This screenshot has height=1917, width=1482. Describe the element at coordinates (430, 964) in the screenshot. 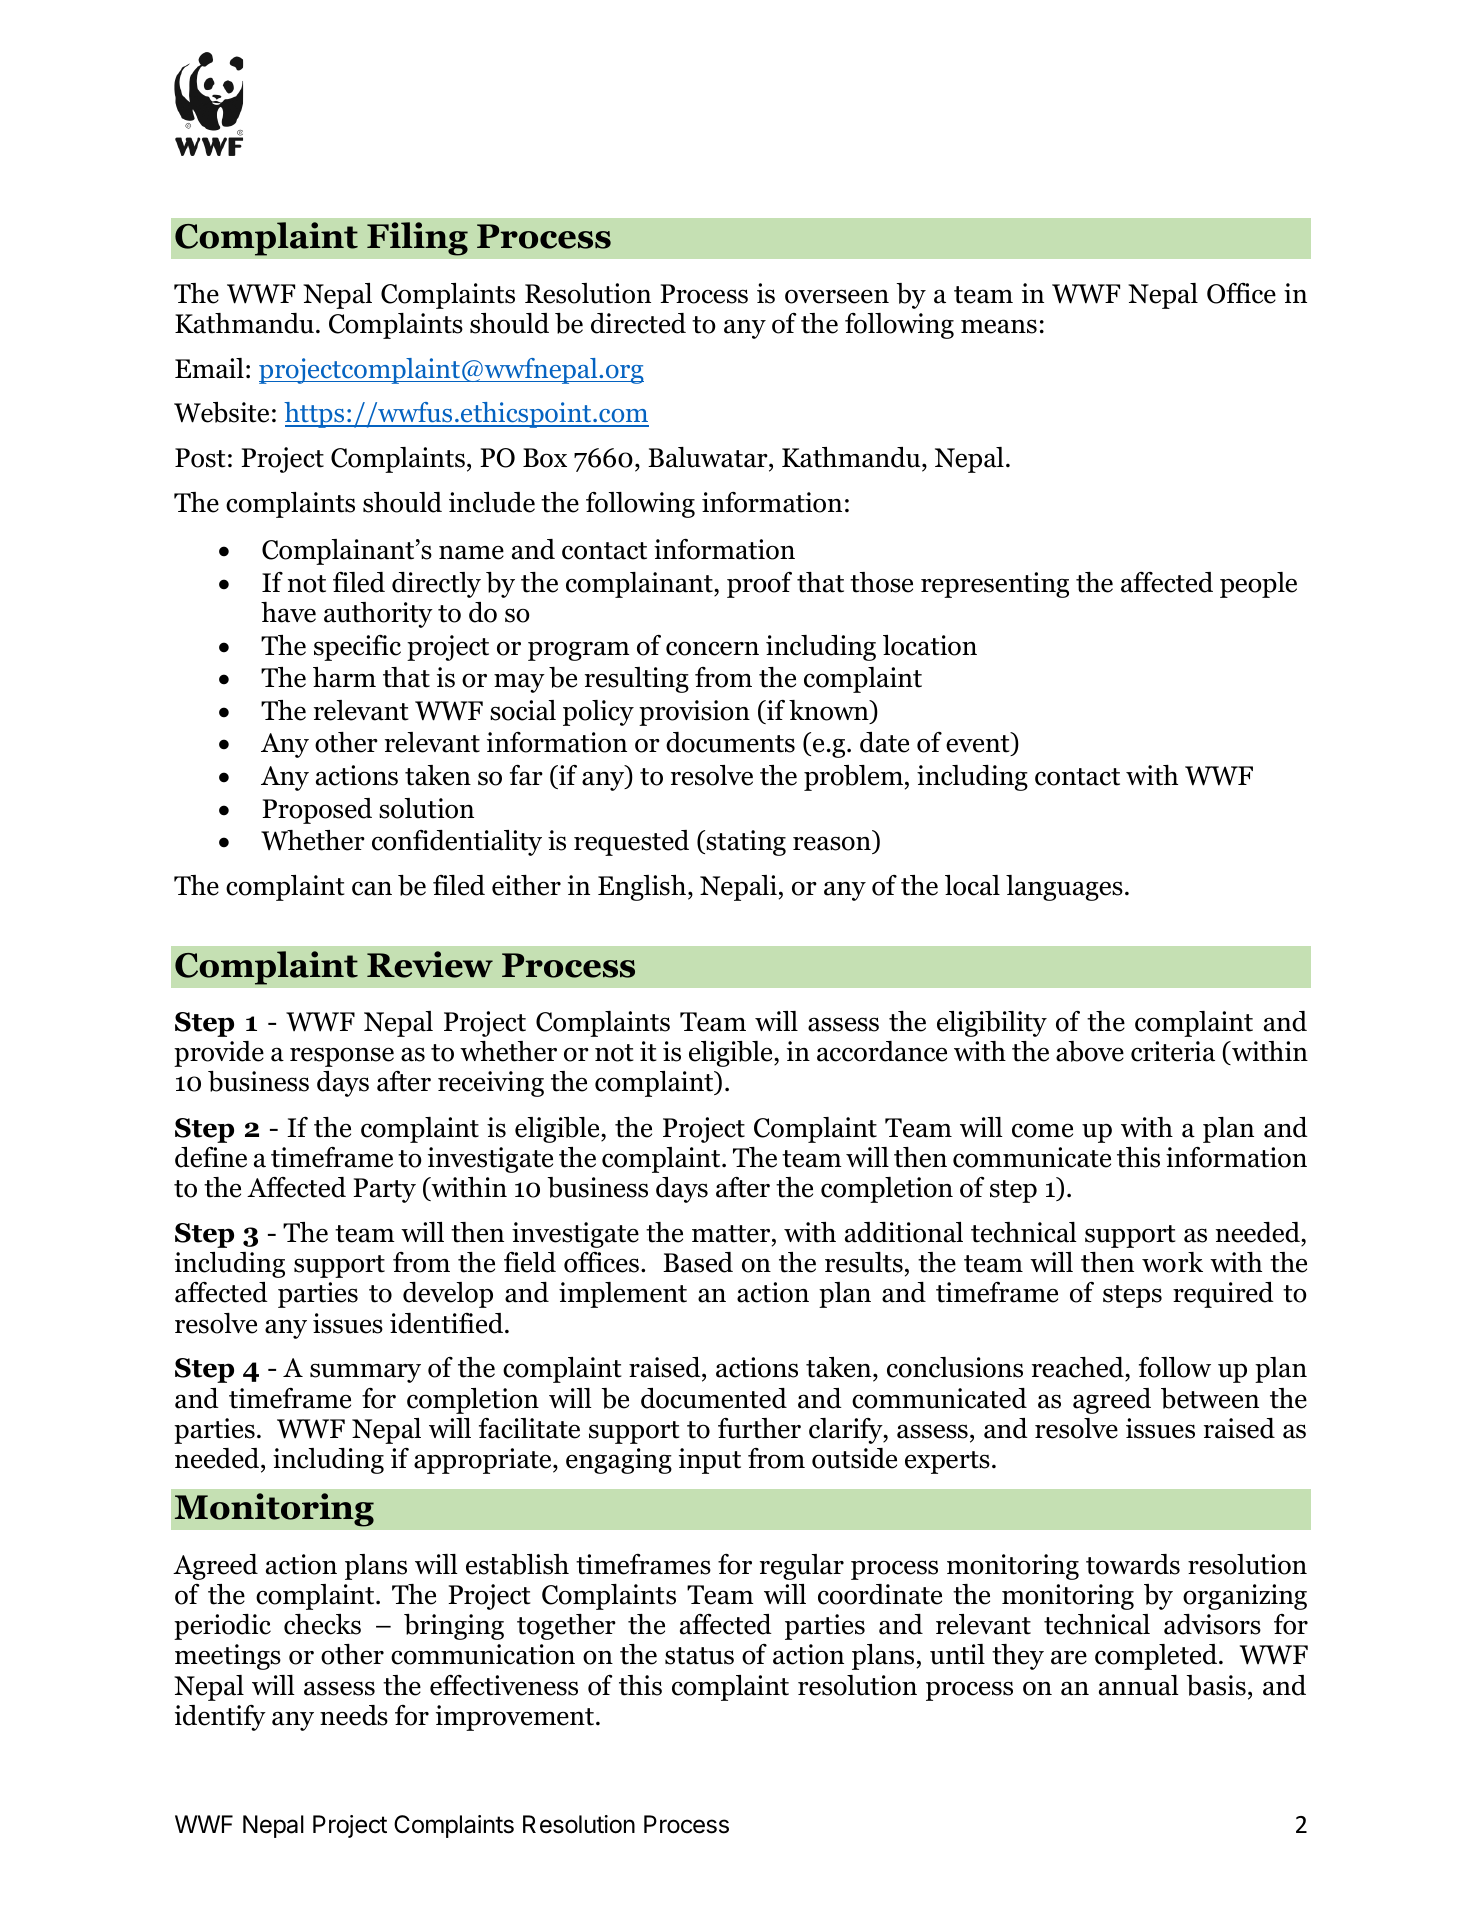

I see `Review` at that location.
